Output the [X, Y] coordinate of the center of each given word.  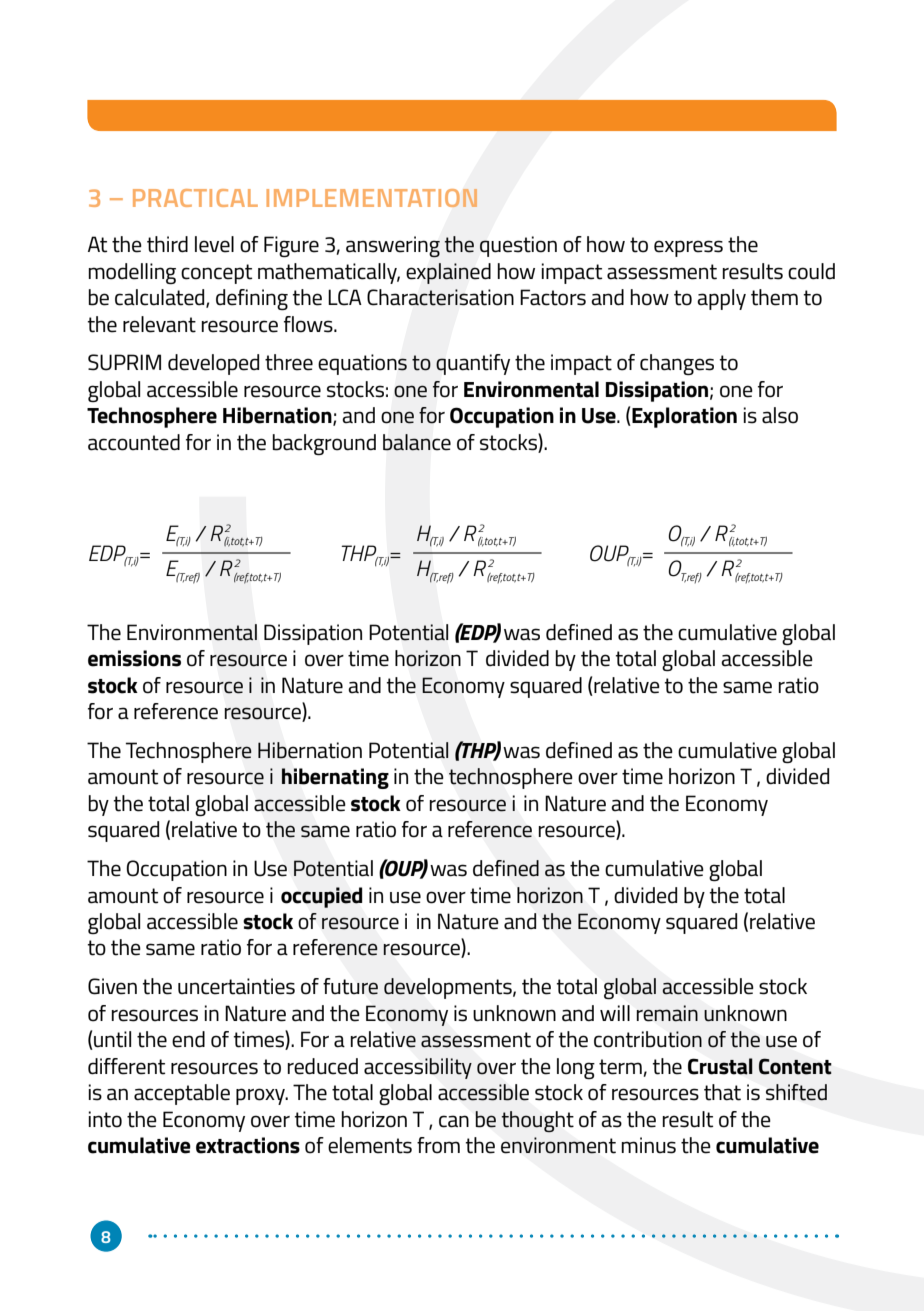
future [350, 986]
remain [667, 1013]
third [167, 244]
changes [677, 364]
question [518, 246]
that [722, 1092]
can [454, 1121]
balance [417, 442]
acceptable [182, 1094]
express [688, 248]
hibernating [335, 778]
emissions [134, 658]
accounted [134, 442]
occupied [321, 897]
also [780, 415]
